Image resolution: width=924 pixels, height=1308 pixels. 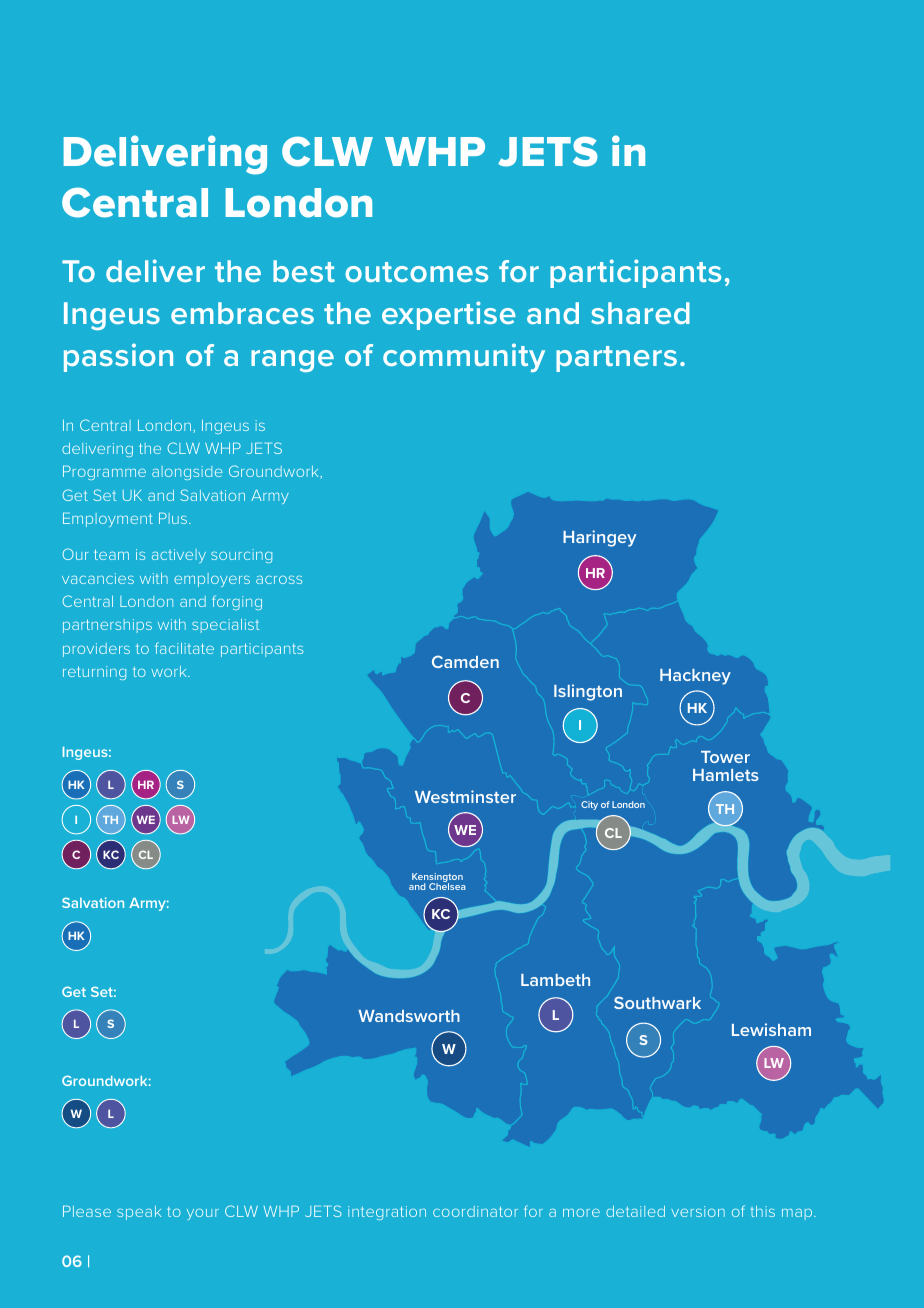 What do you see at coordinates (588, 692) in the screenshot?
I see `Islington` at bounding box center [588, 692].
